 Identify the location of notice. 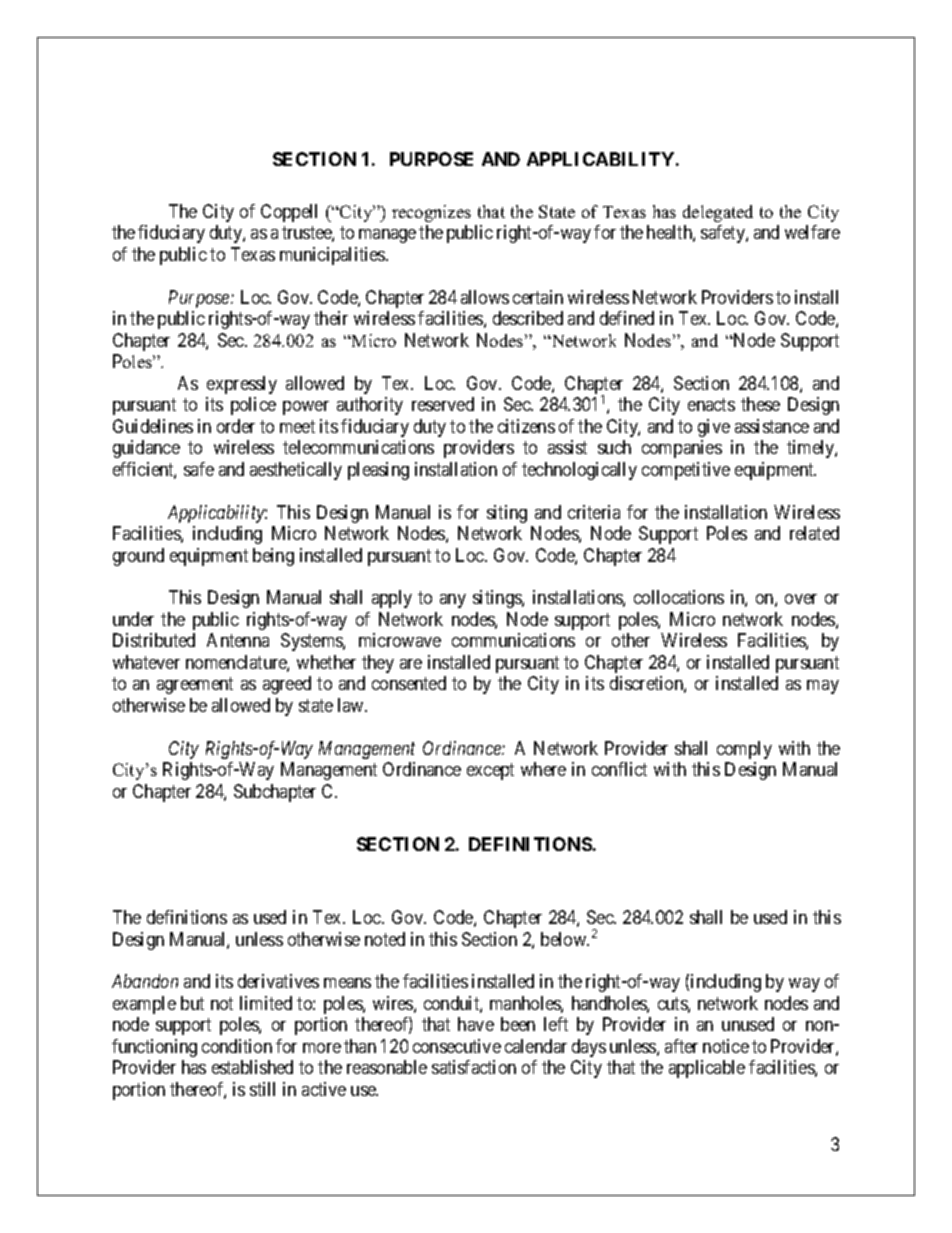
(726, 1046).
